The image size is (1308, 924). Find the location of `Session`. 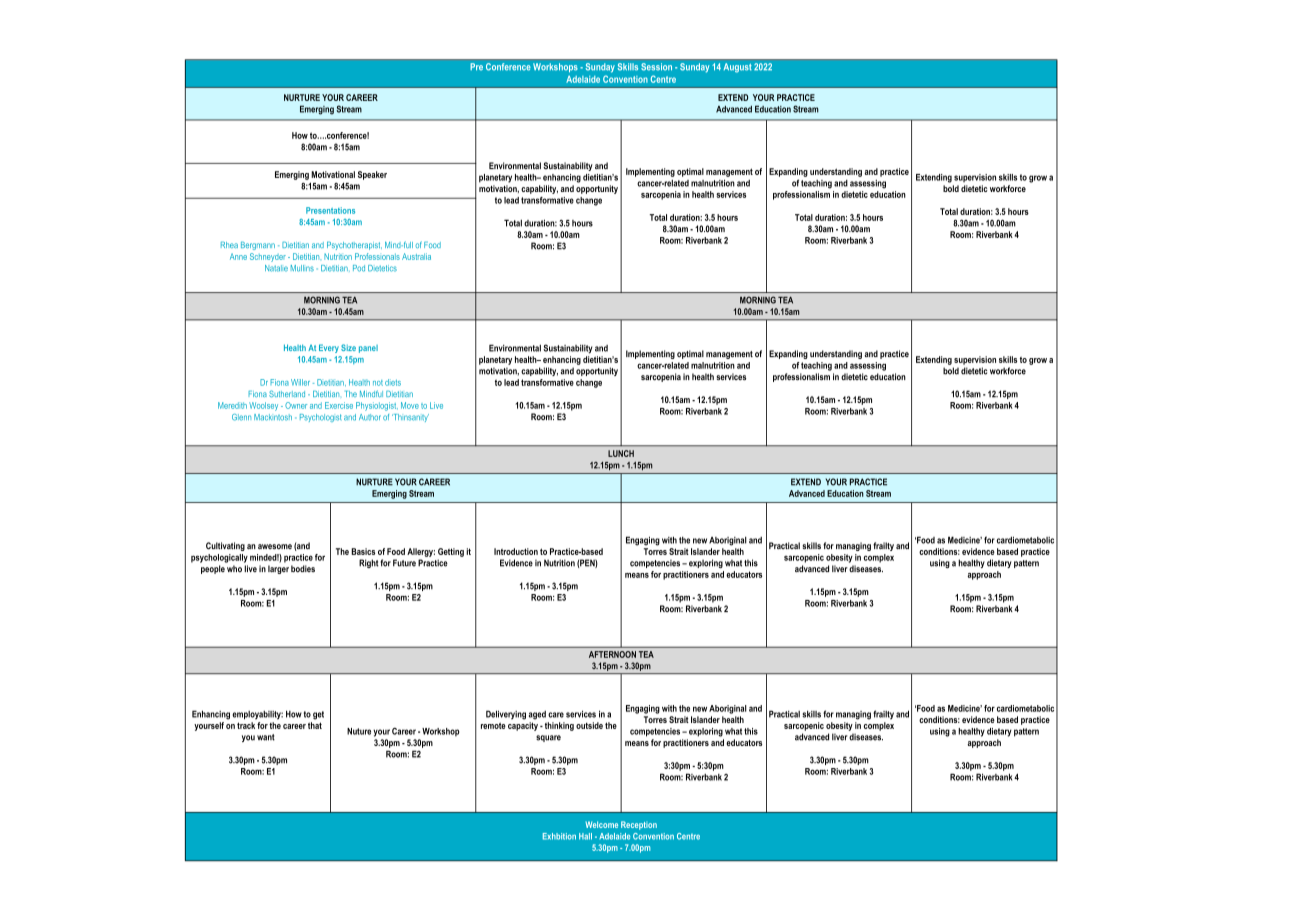

Session is located at coordinates (656, 67).
